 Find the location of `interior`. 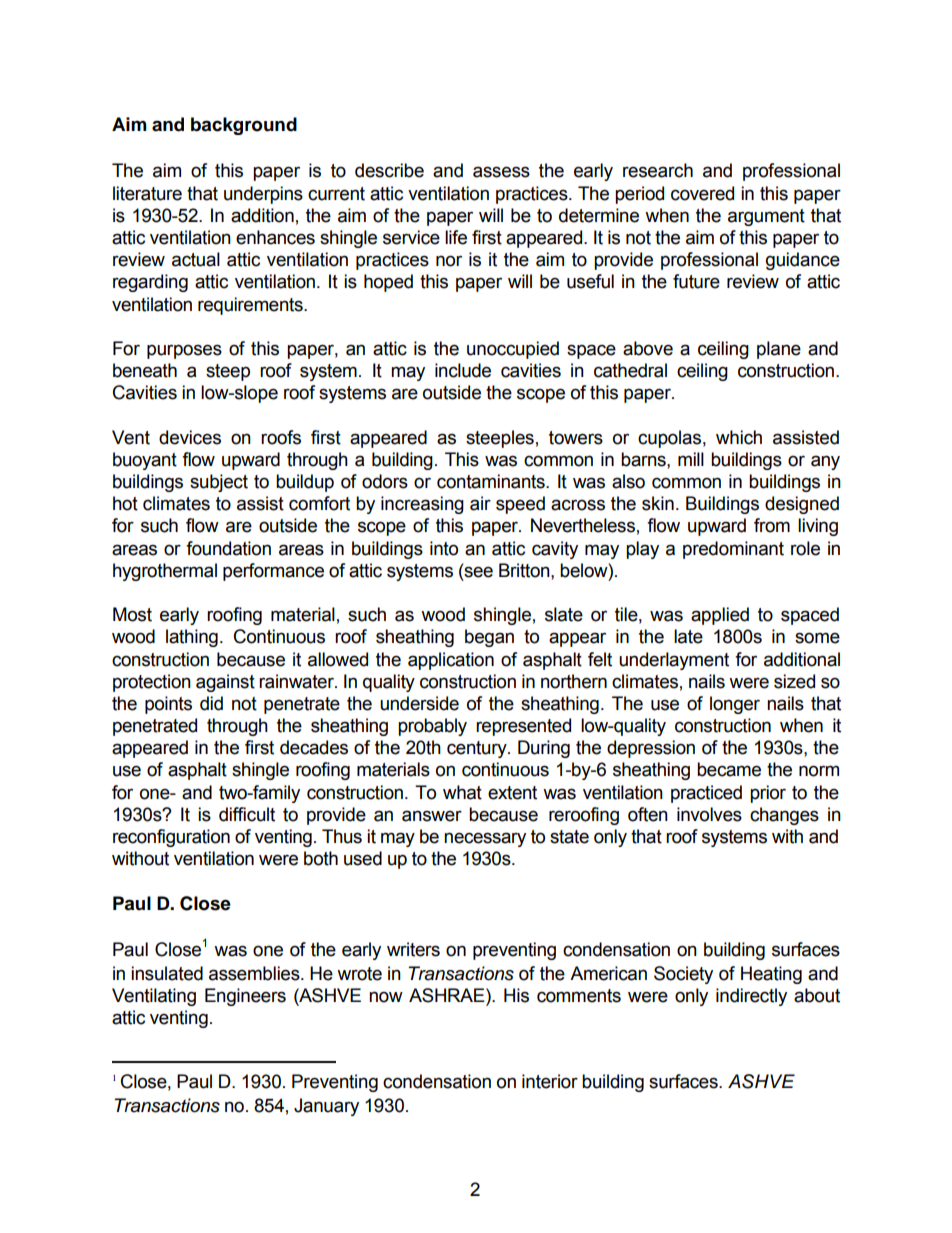

interior is located at coordinates (550, 1081).
